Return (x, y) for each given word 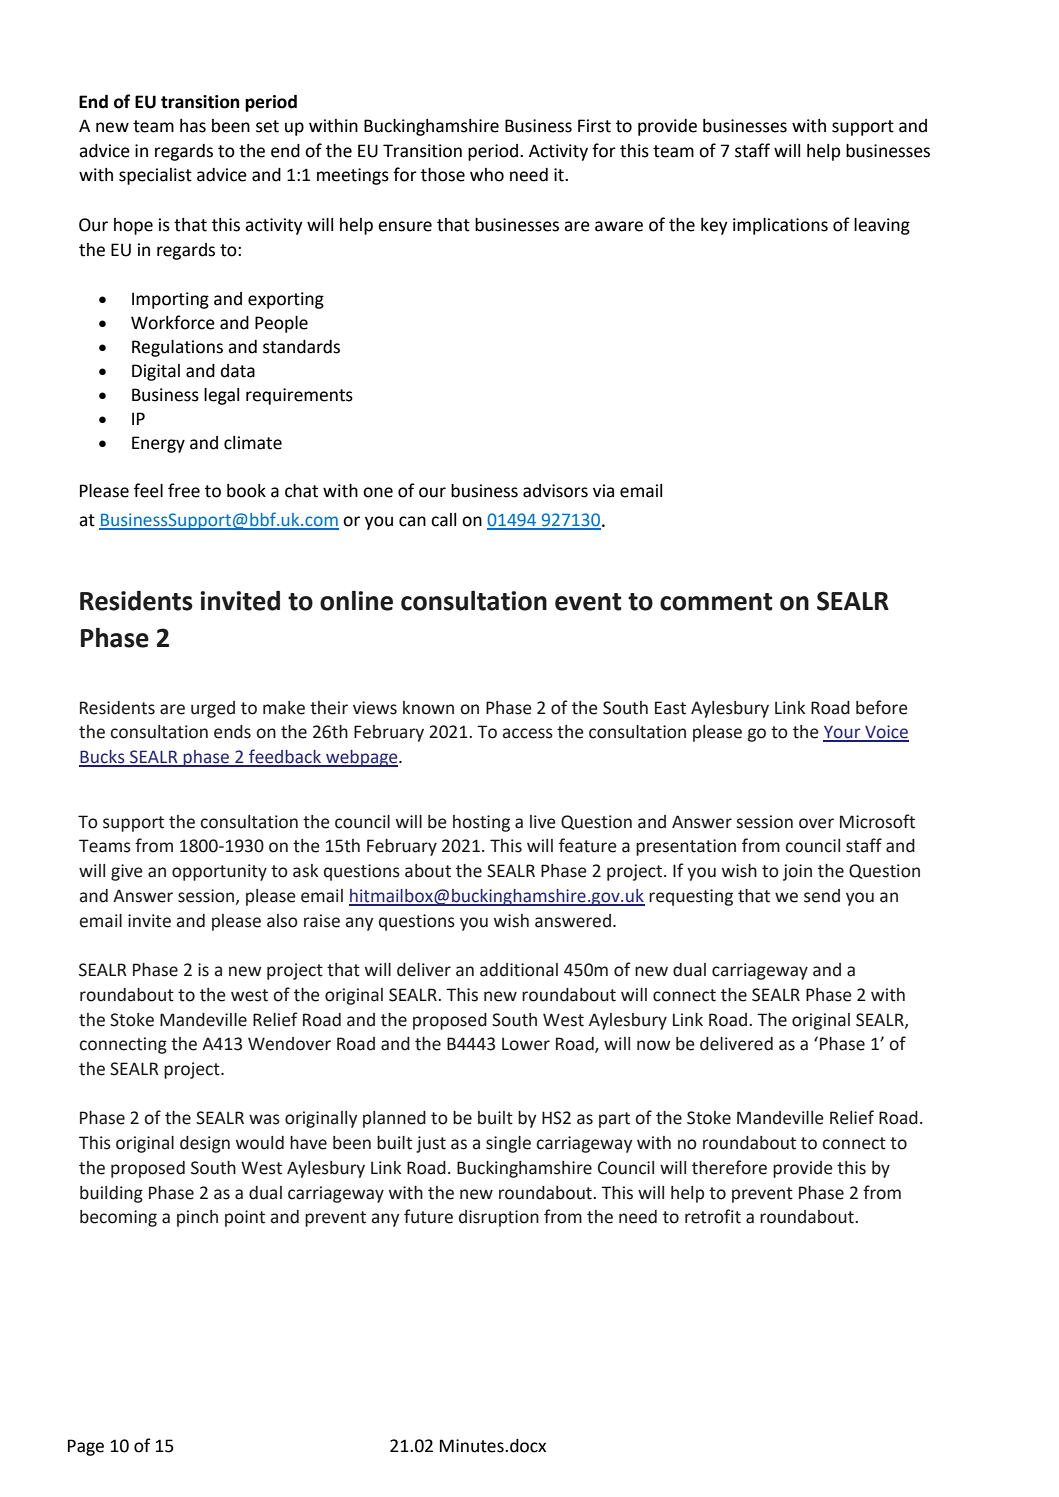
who (487, 175)
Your (843, 733)
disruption (499, 1218)
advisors (555, 491)
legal (221, 396)
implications (780, 226)
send (822, 896)
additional (519, 970)
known (428, 708)
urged (213, 709)
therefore (729, 1167)
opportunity (219, 872)
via (603, 491)
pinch (197, 1218)
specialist (155, 176)
